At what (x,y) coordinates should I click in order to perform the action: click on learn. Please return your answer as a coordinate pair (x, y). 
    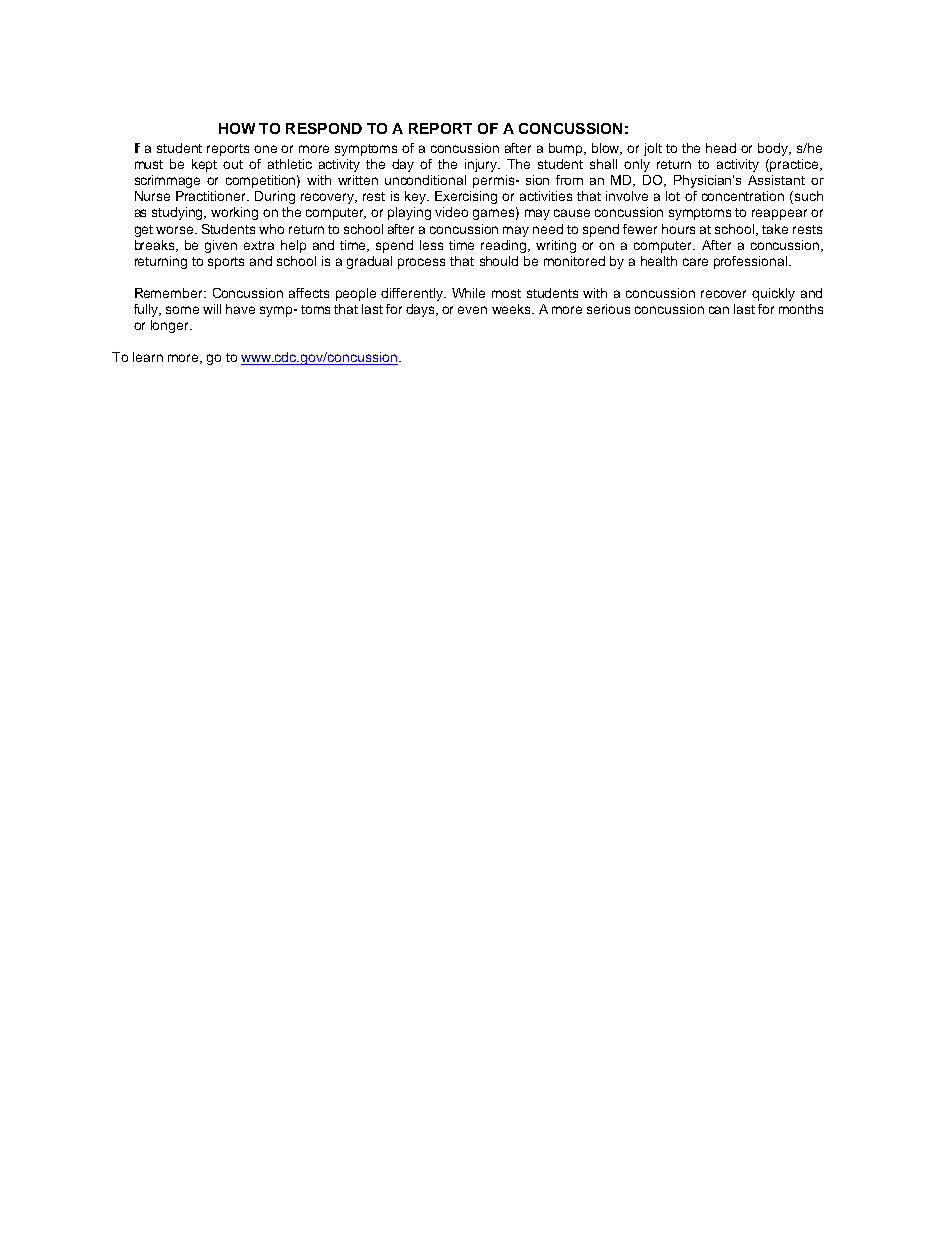
    Looking at the image, I should click on (148, 357).
